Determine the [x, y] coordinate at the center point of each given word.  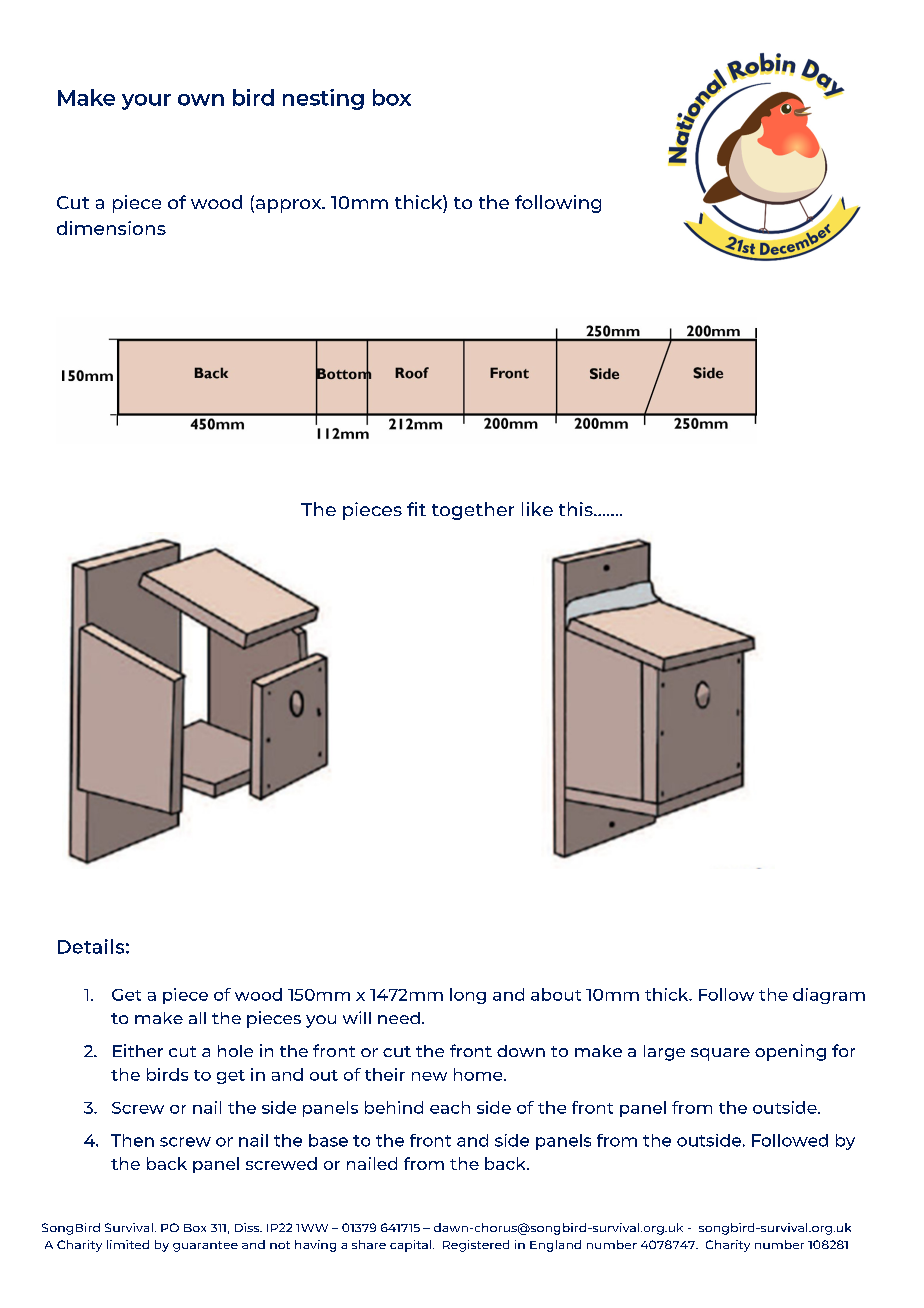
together [473, 511]
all [197, 1018]
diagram [829, 996]
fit [416, 509]
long [468, 996]
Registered [476, 1246]
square [720, 1054]
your [146, 102]
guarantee [205, 1246]
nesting [323, 99]
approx [290, 206]
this [577, 509]
